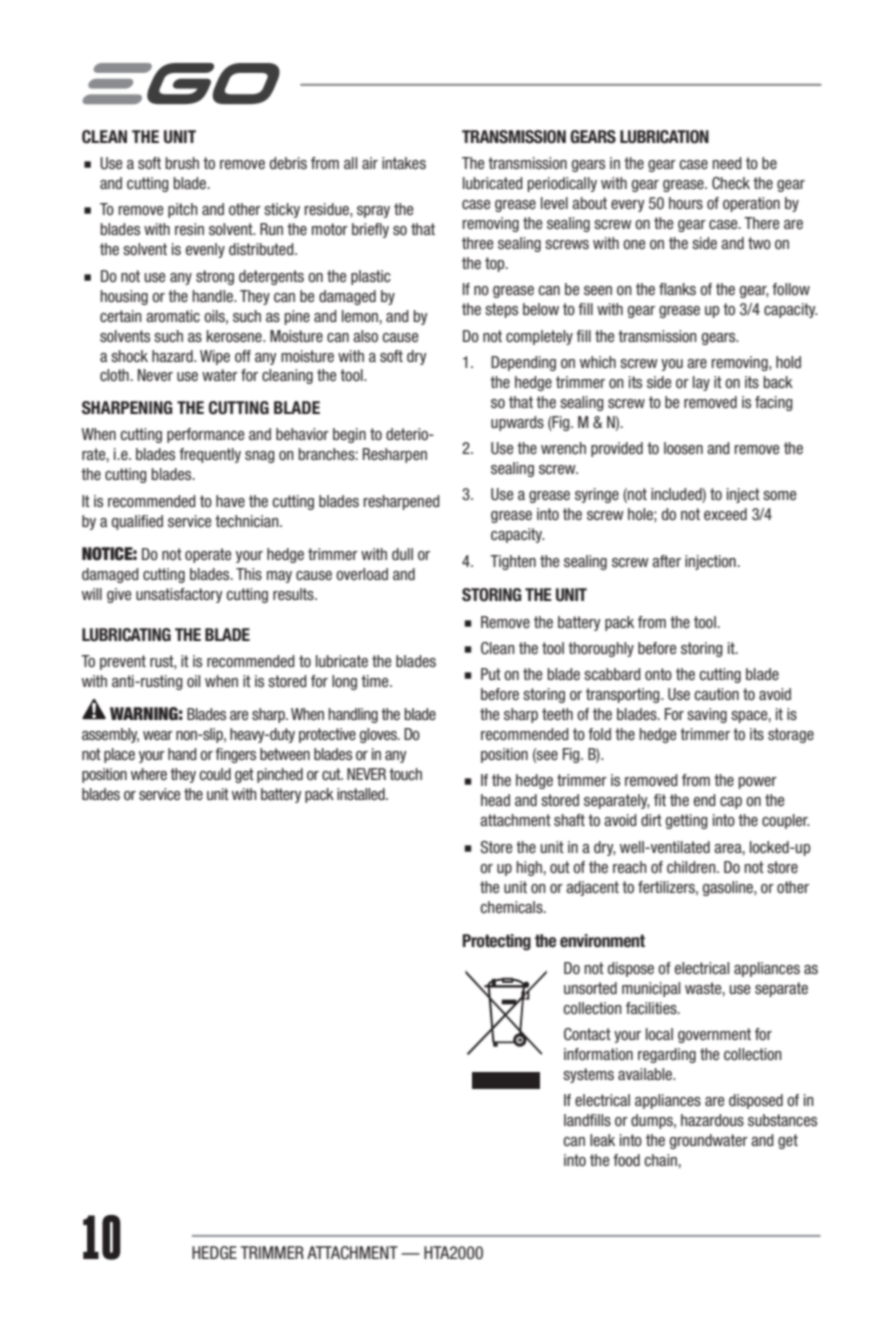 The height and width of the screenshot is (1322, 896). Describe the element at coordinates (496, 942) in the screenshot. I see `Protecting` at that location.
